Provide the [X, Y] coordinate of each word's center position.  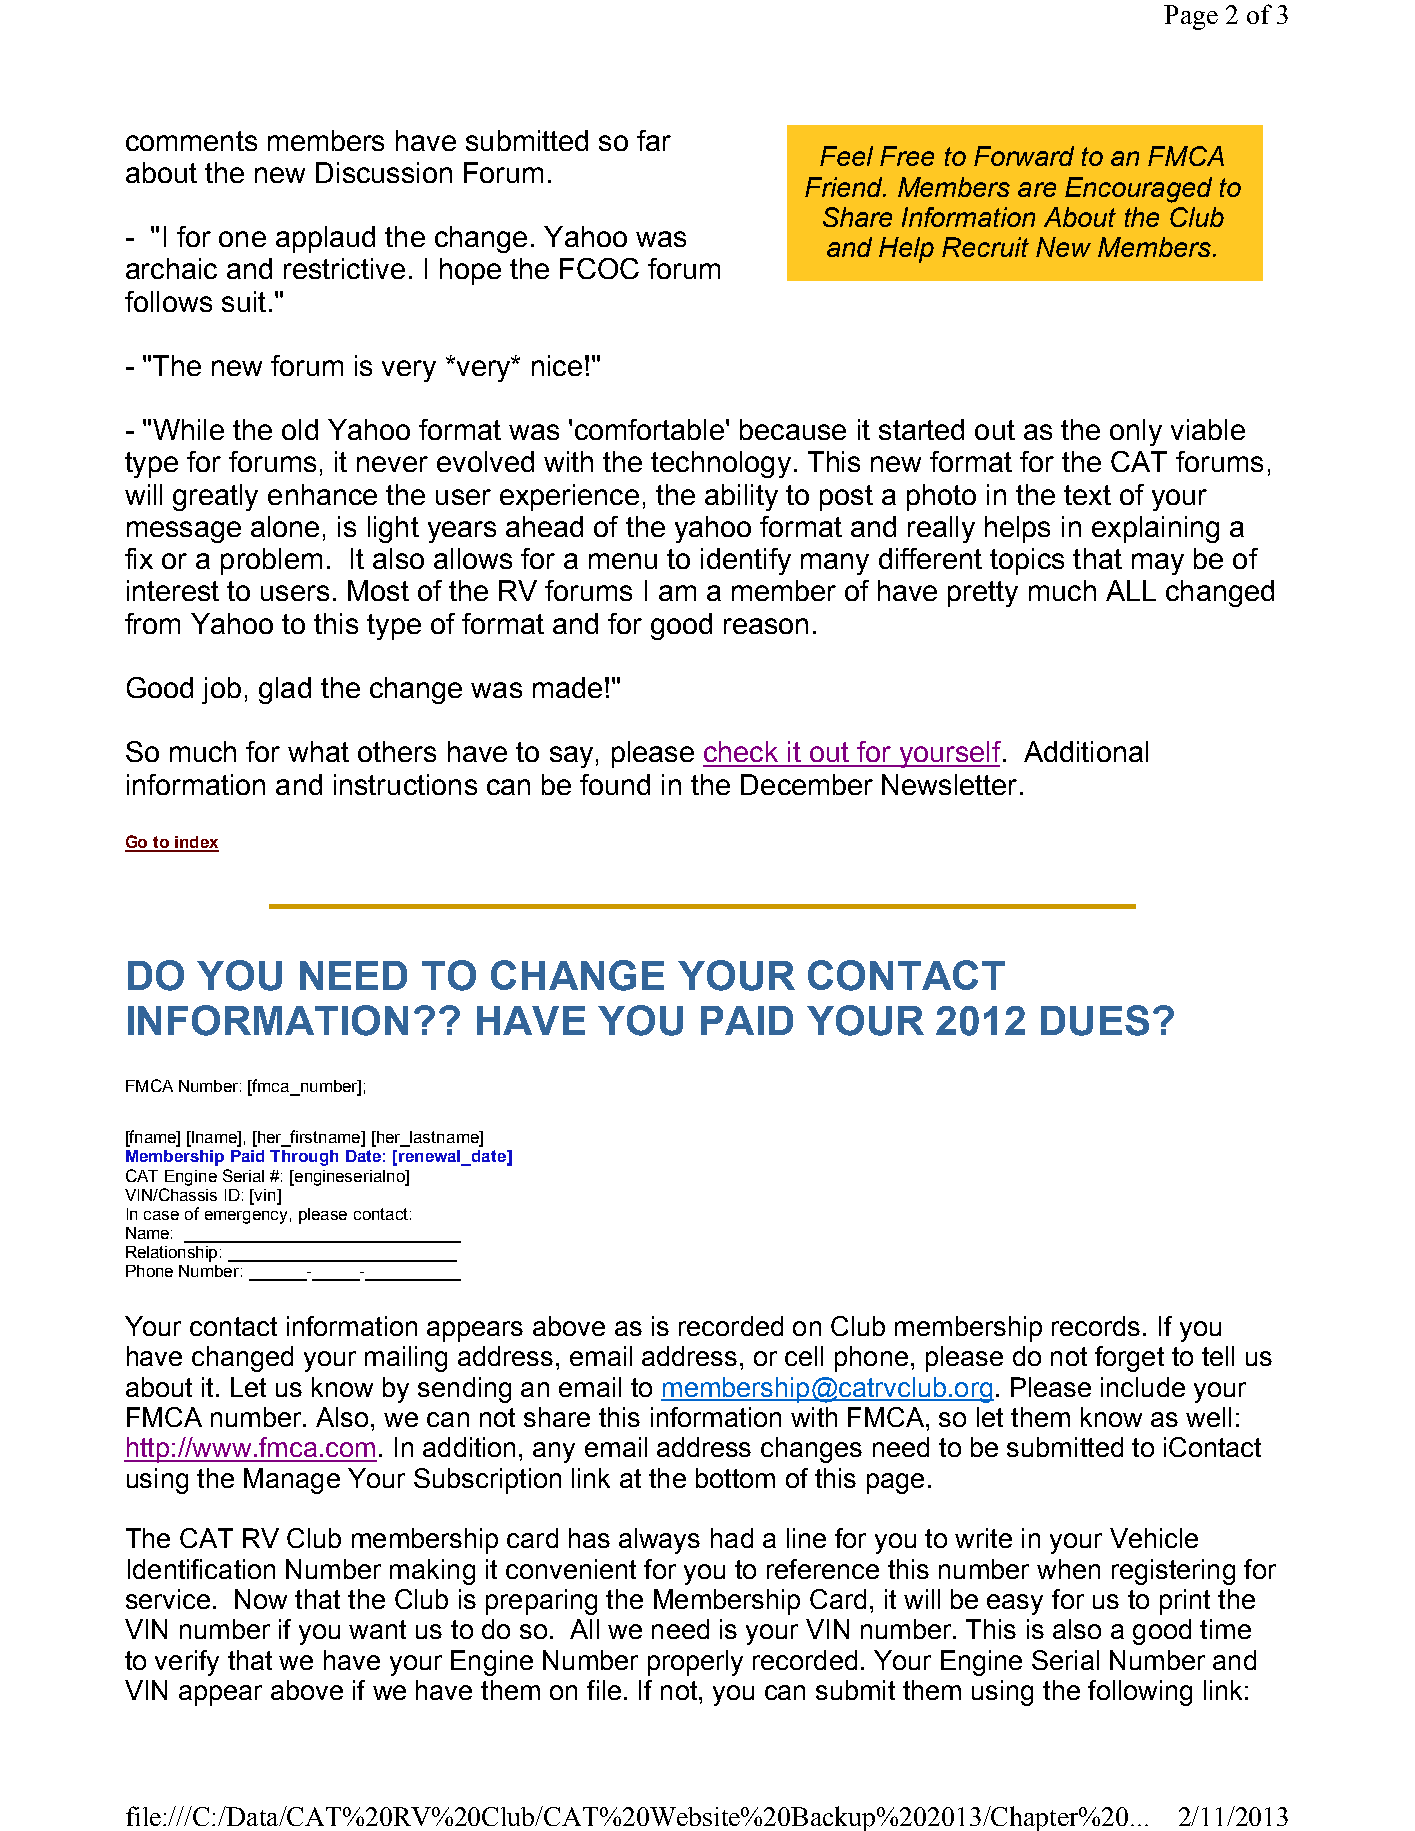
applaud [325, 239]
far [654, 140]
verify [187, 1663]
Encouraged [1138, 190]
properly [695, 1663]
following [1140, 1693]
